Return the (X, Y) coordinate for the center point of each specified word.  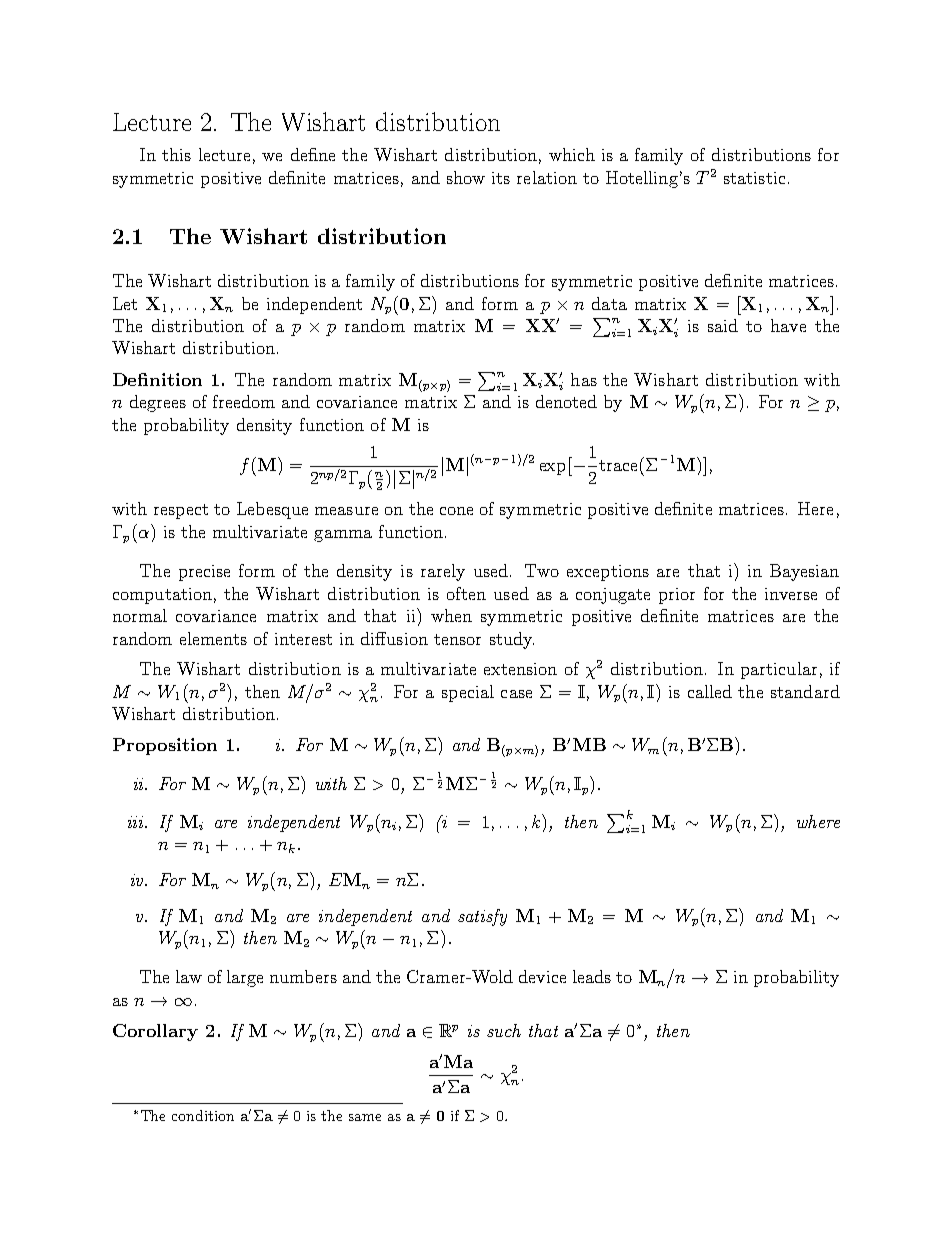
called (710, 691)
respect (181, 511)
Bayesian (804, 572)
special (468, 693)
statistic (754, 178)
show (466, 177)
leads (592, 976)
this (176, 154)
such (504, 1030)
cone (456, 511)
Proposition (165, 746)
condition (203, 1115)
